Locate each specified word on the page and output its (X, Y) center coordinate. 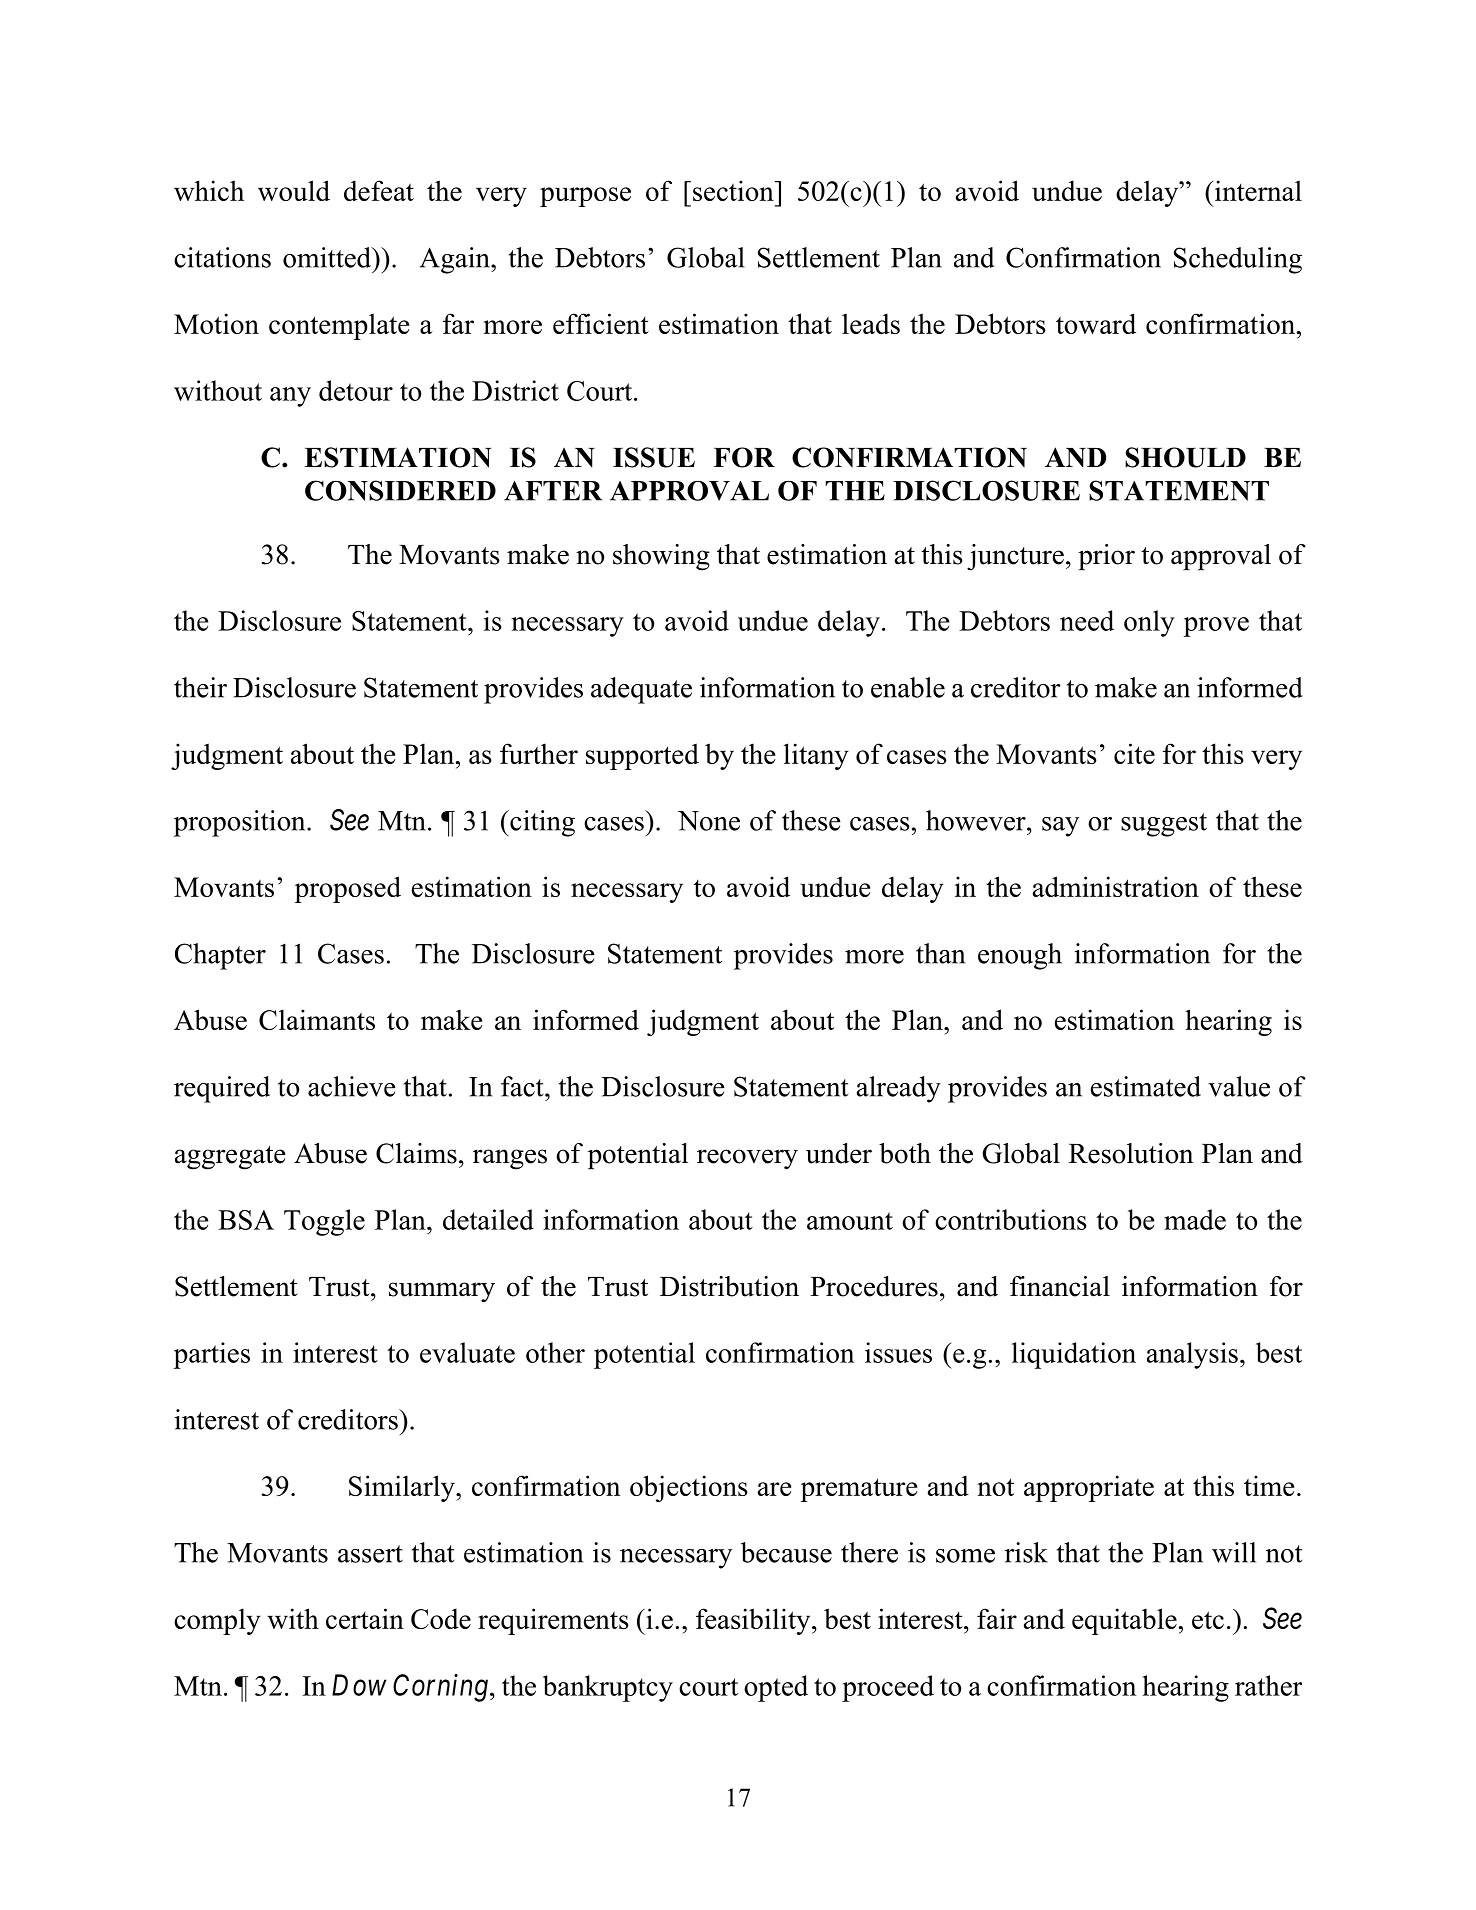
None (709, 821)
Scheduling (1238, 260)
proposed (348, 889)
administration (1116, 886)
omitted (328, 257)
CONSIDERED (400, 490)
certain (365, 1618)
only (1149, 623)
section (734, 190)
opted (776, 1688)
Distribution (729, 1286)
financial (1060, 1286)
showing (661, 557)
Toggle (324, 1222)
